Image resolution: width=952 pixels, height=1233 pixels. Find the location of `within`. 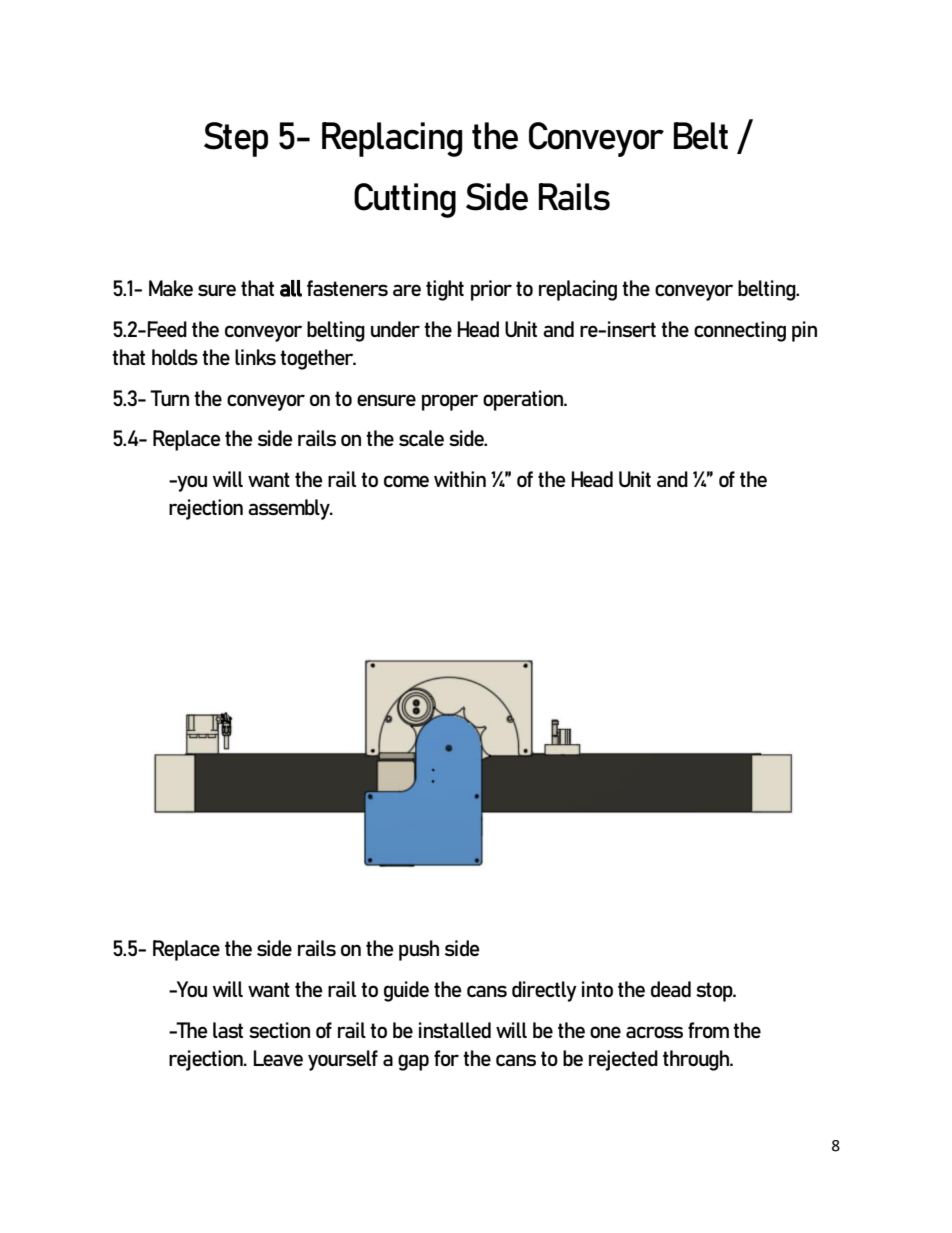

within is located at coordinates (460, 479).
